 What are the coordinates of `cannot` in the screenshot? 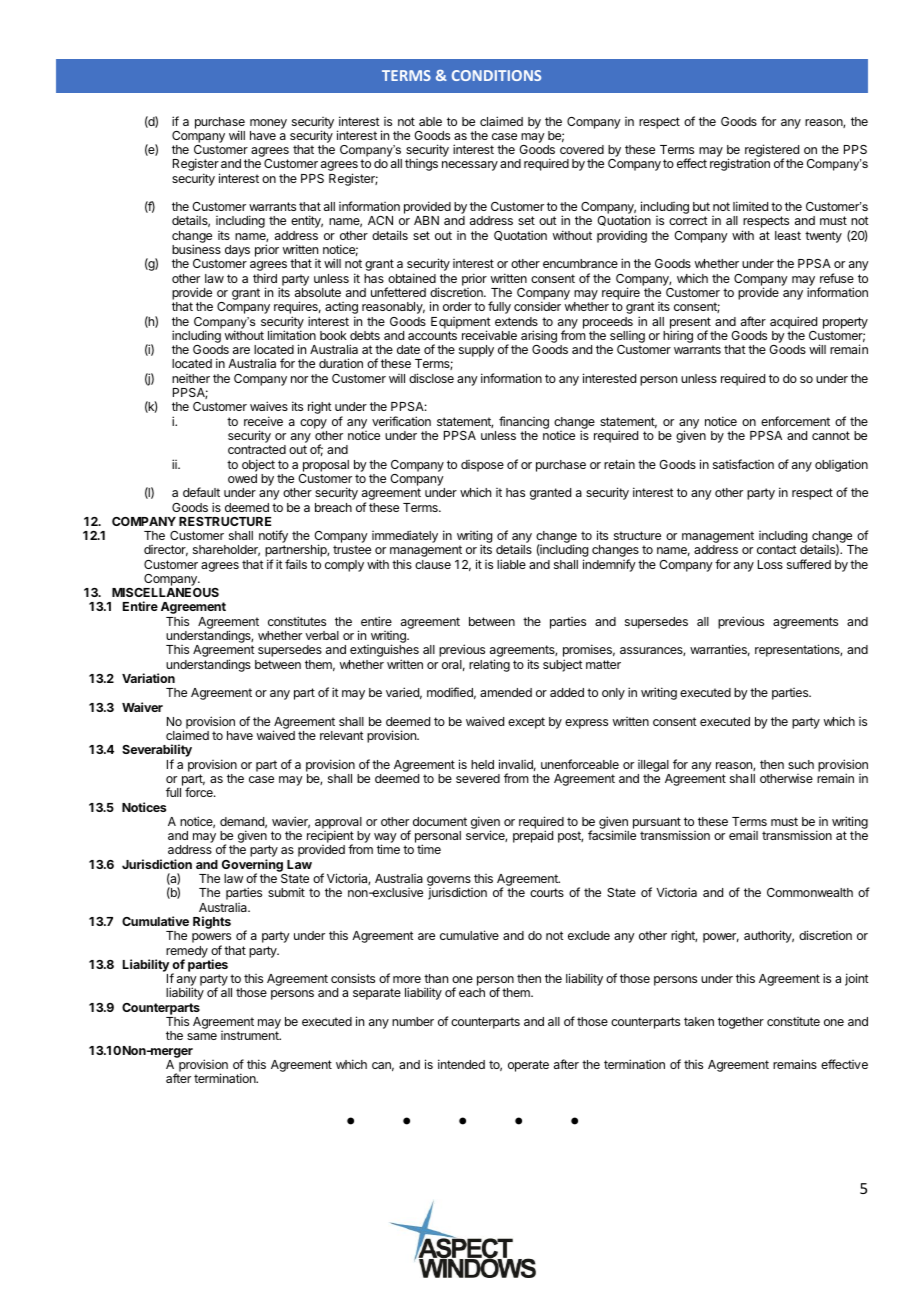 It's located at (831, 435).
